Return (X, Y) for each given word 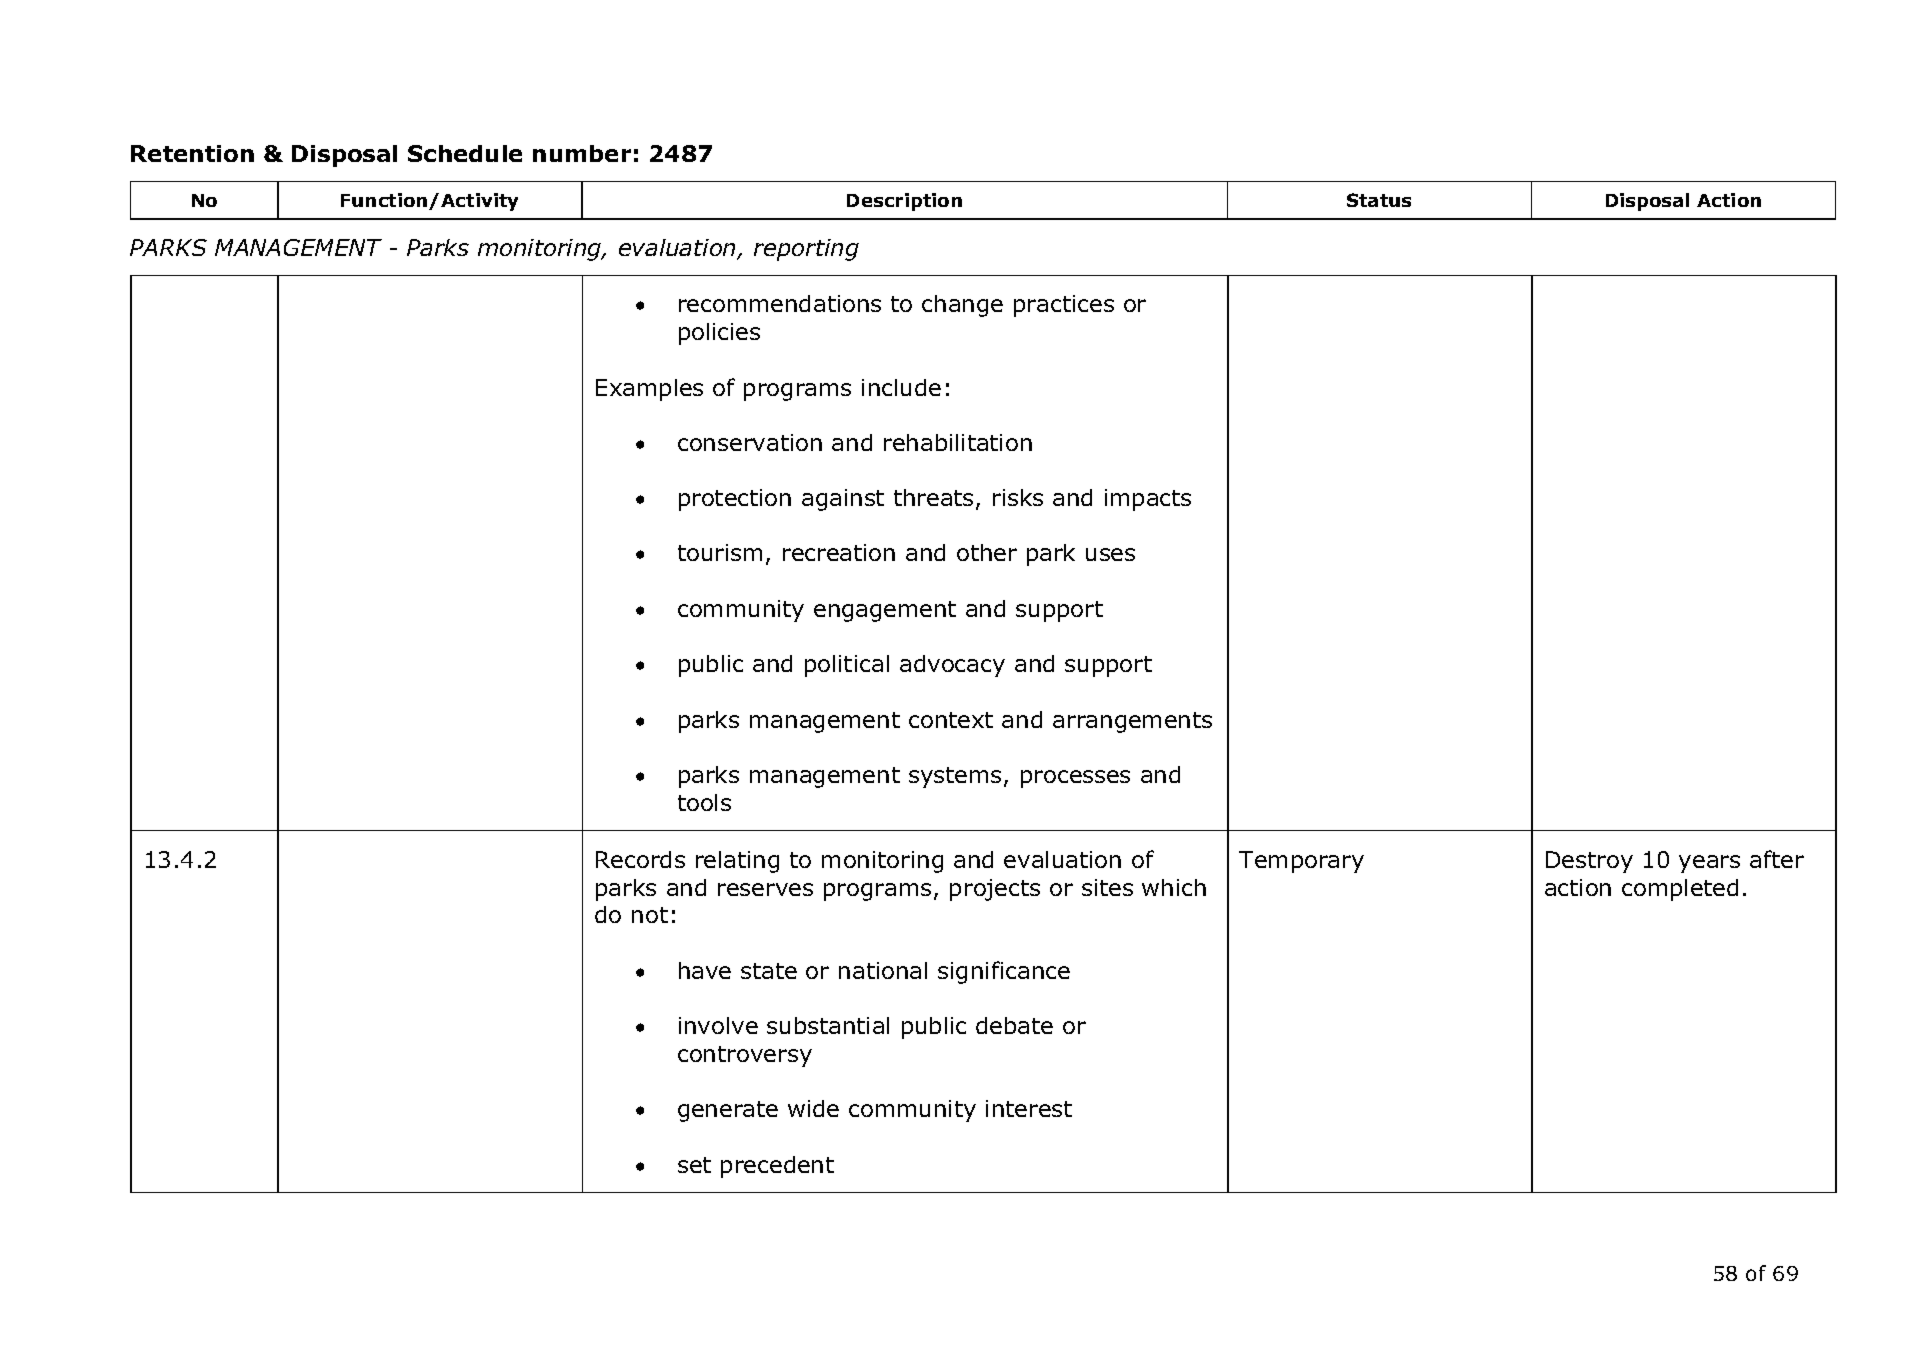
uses (1110, 554)
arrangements (1132, 722)
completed (1680, 890)
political (847, 666)
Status (1379, 200)
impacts (1148, 500)
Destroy (1589, 862)
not (650, 915)
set (694, 1165)
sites (1107, 887)
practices (1064, 306)
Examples (649, 390)
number (582, 153)
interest (1029, 1108)
